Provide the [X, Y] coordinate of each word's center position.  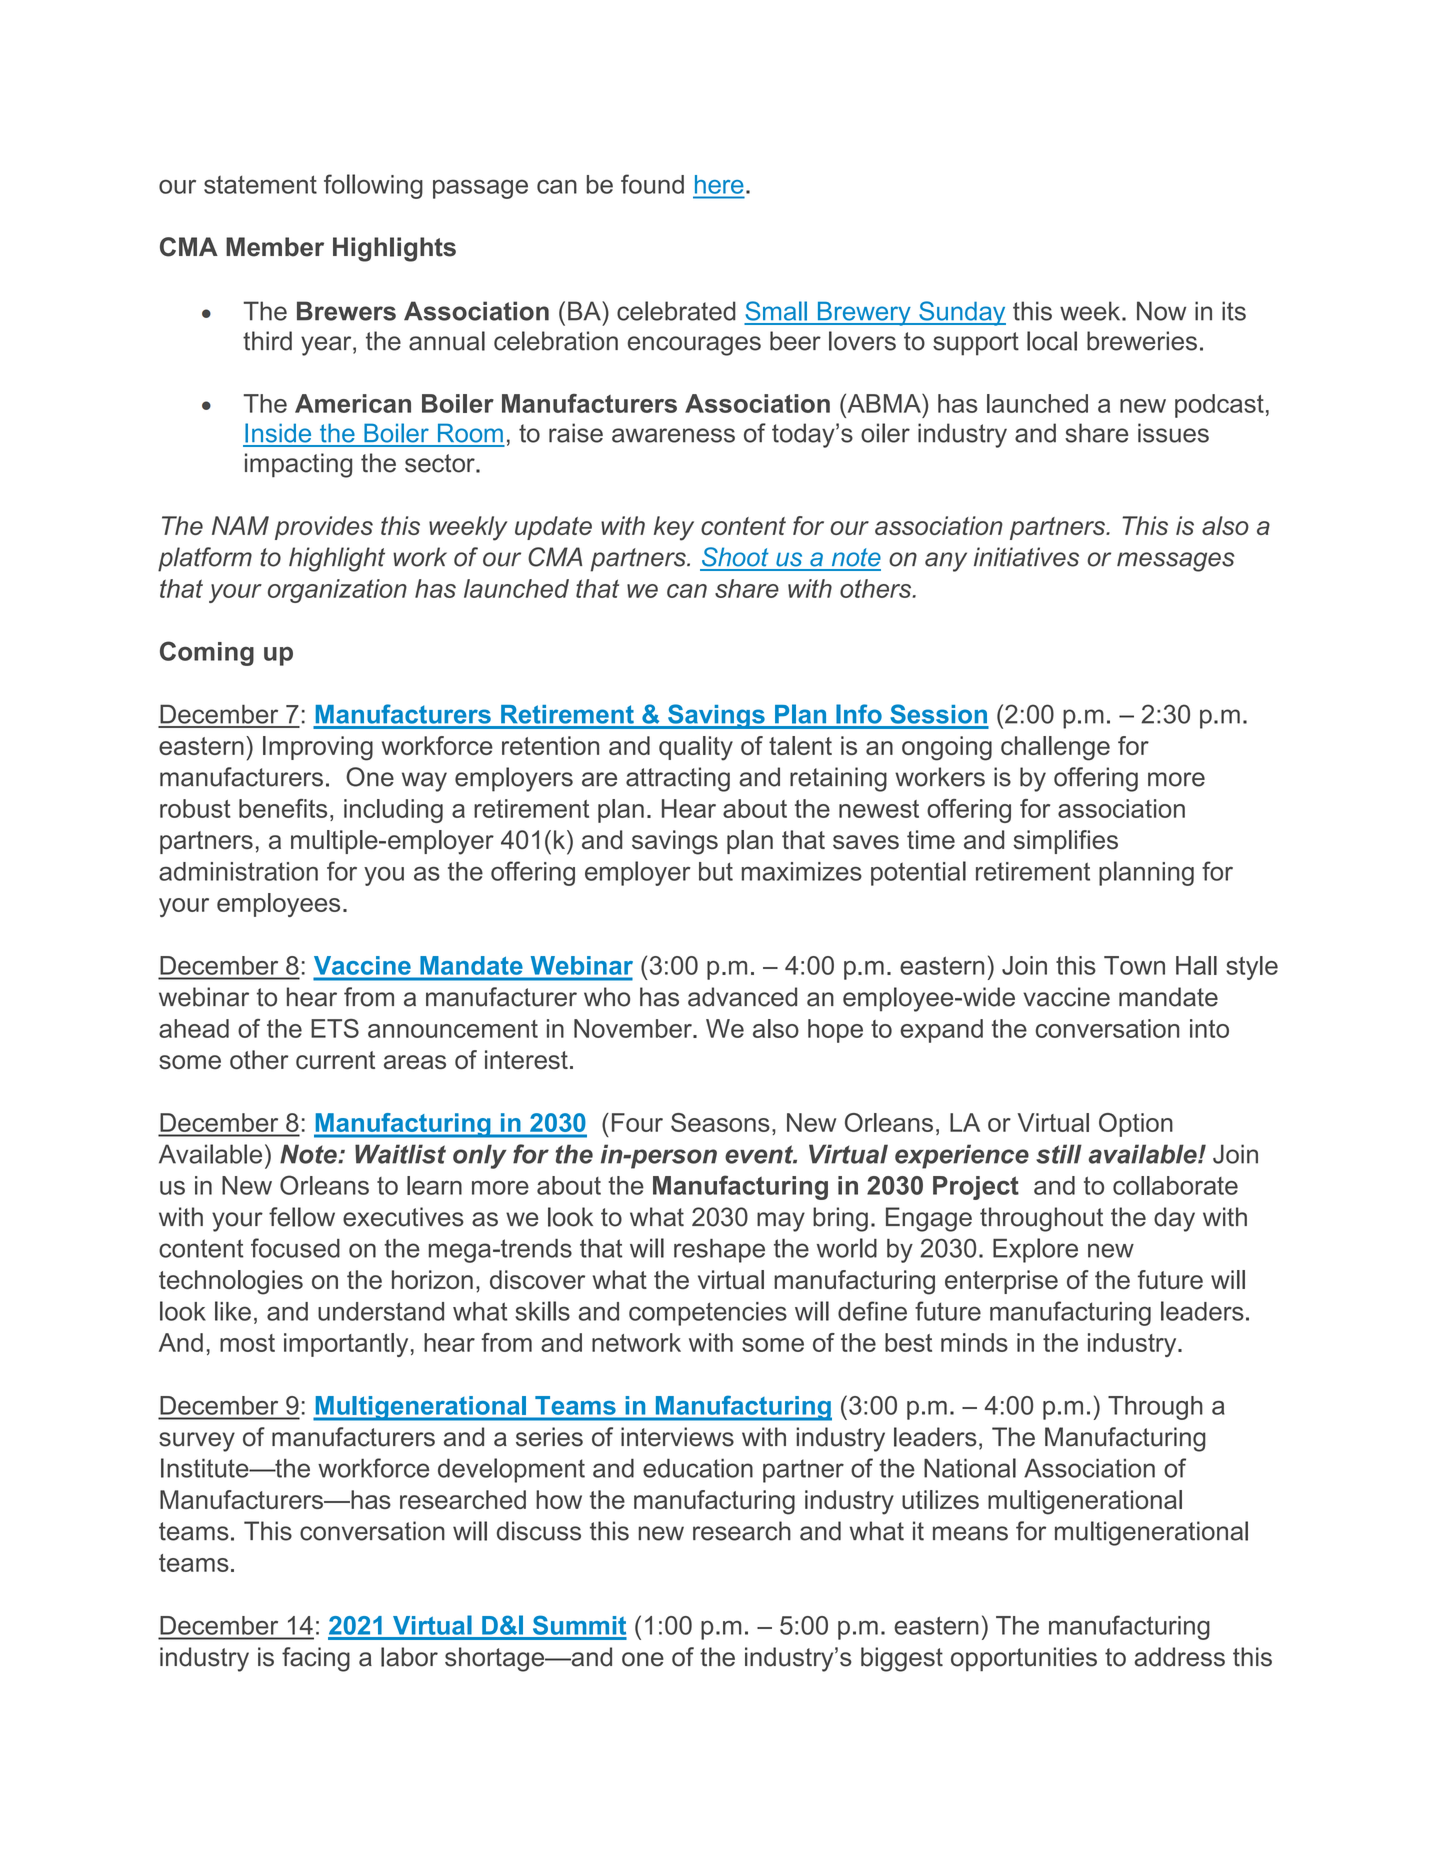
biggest [902, 1659]
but [716, 871]
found [652, 184]
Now [1161, 311]
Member [275, 247]
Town [1134, 965]
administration [238, 871]
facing [316, 1659]
